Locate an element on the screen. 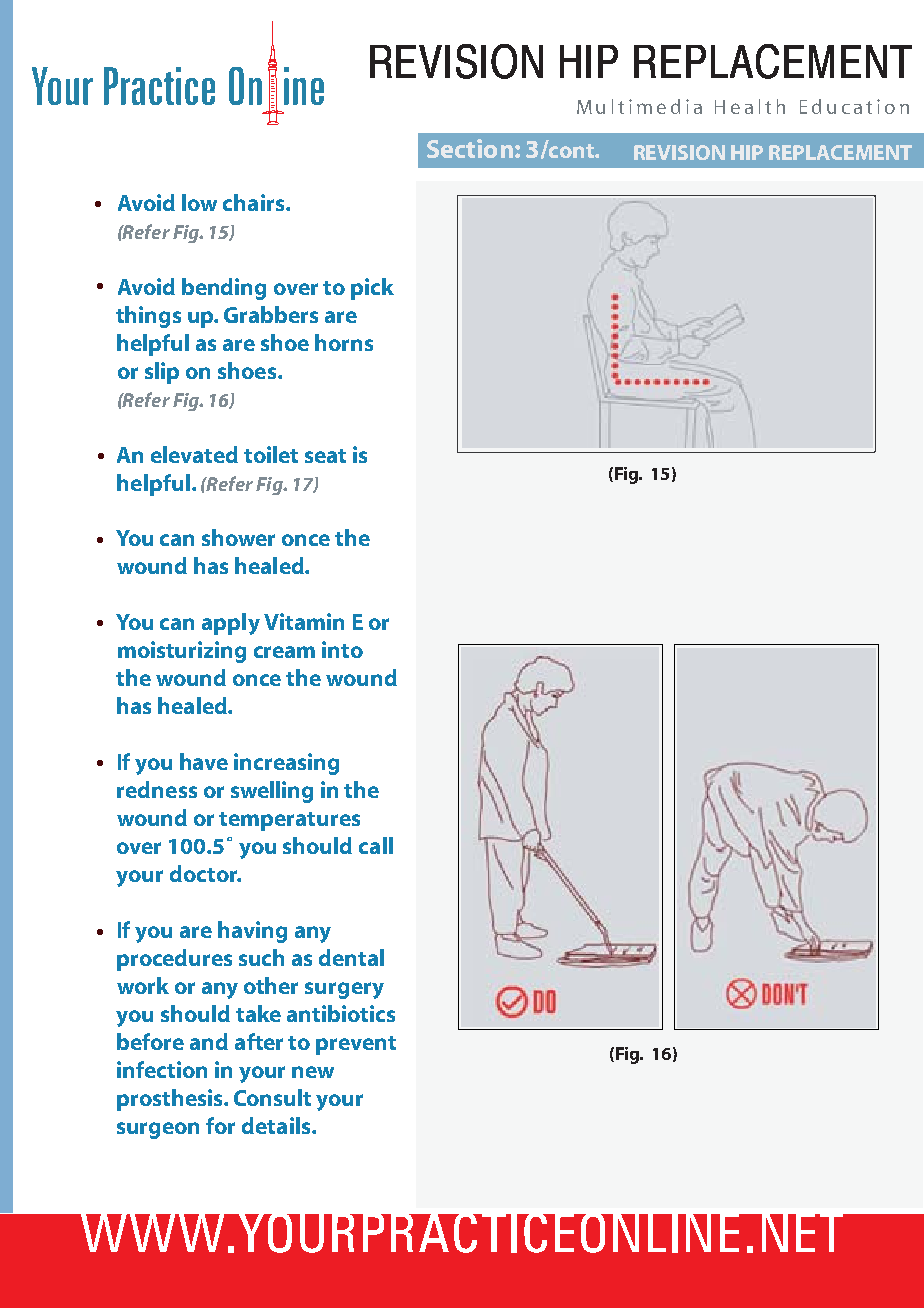  chairs is located at coordinates (255, 202).
